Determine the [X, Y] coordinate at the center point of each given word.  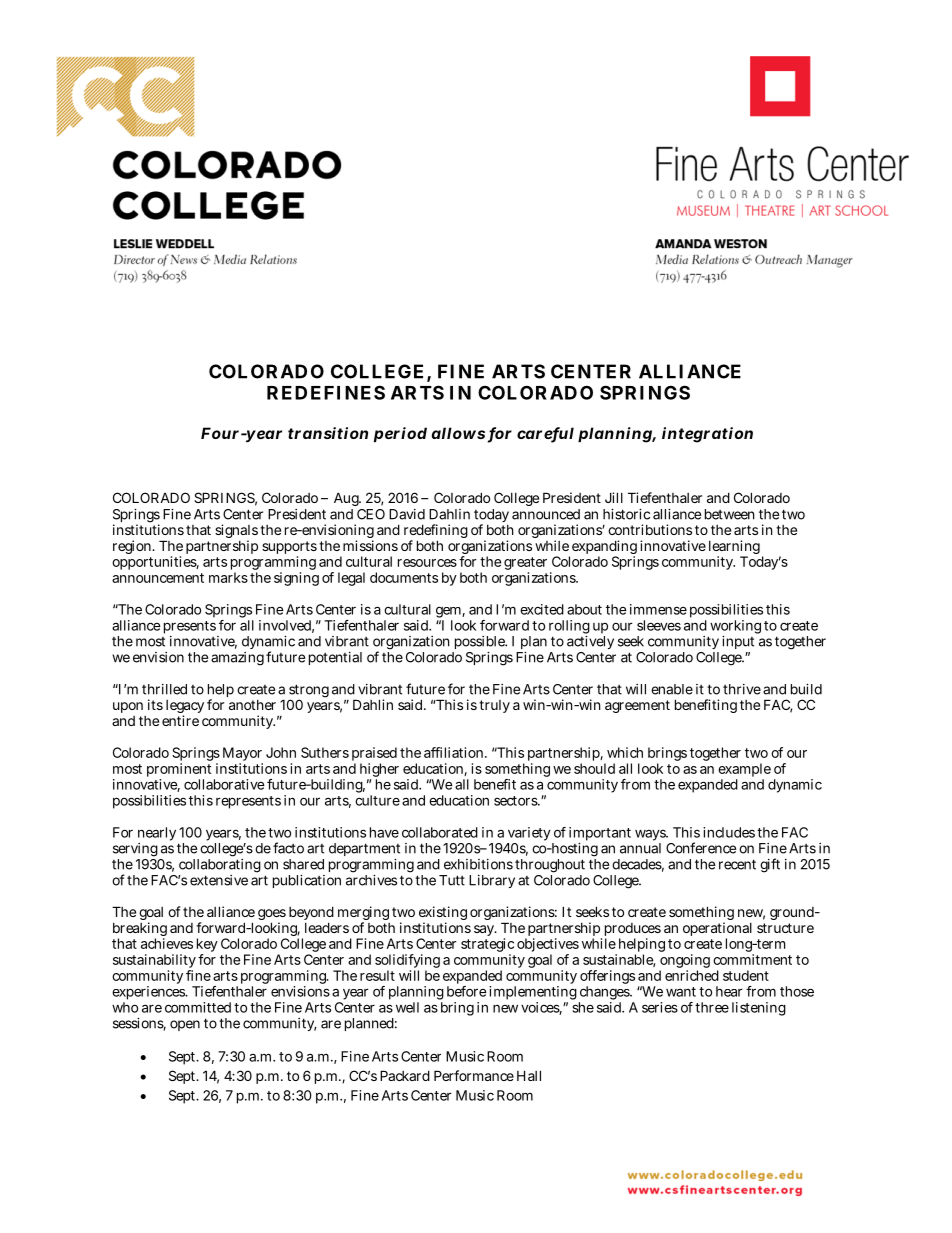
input [738, 642]
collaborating [220, 864]
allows [458, 433]
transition [328, 433]
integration [707, 435]
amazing [237, 659]
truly [494, 706]
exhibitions [478, 864]
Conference [701, 848]
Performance [474, 1075]
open [185, 1025]
